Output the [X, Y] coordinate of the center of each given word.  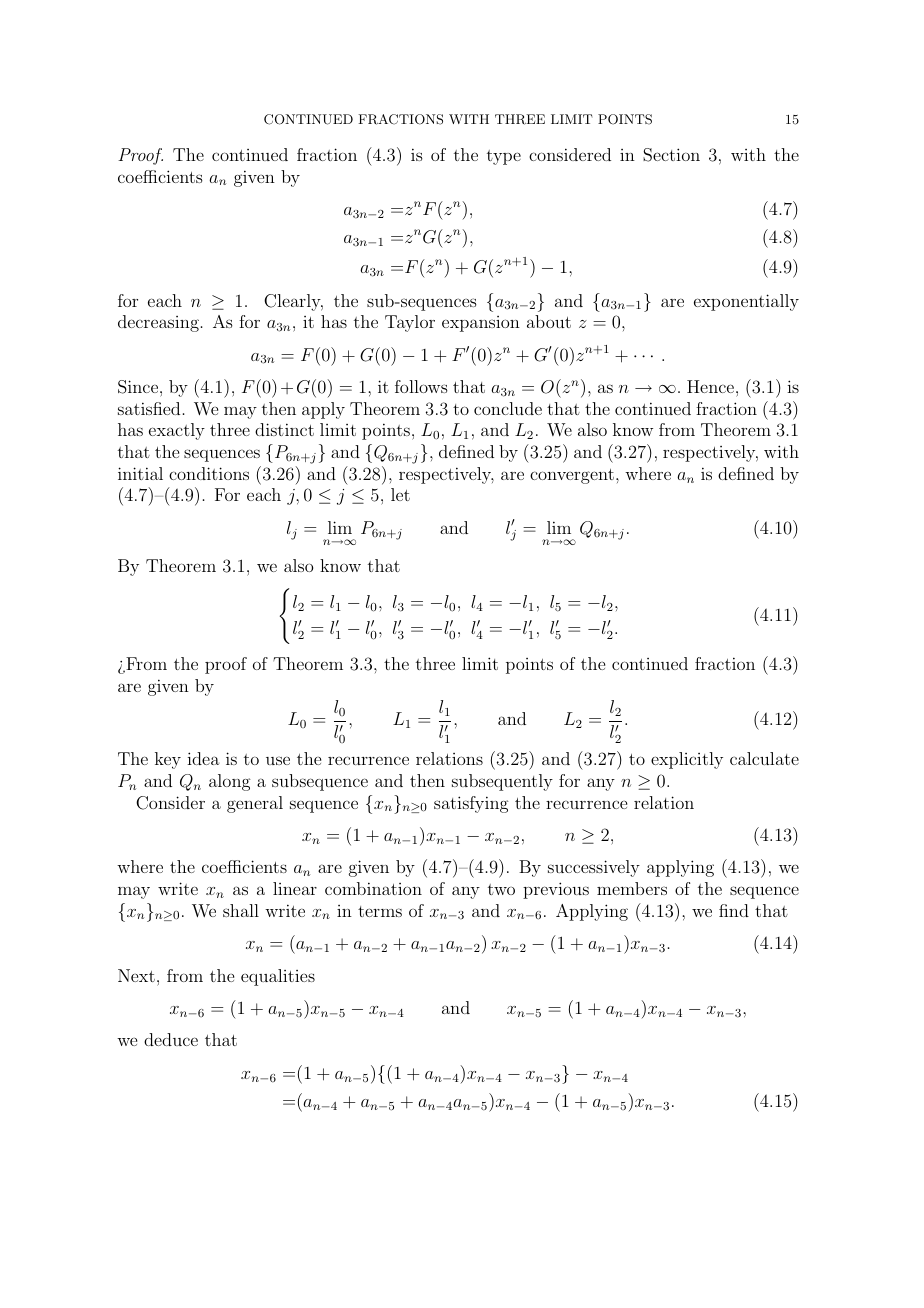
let [400, 494]
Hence [712, 386]
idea [203, 758]
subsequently [502, 782]
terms [380, 911]
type [504, 157]
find [734, 910]
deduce [171, 1039]
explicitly [687, 760]
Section [671, 155]
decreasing [158, 323]
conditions [209, 473]
